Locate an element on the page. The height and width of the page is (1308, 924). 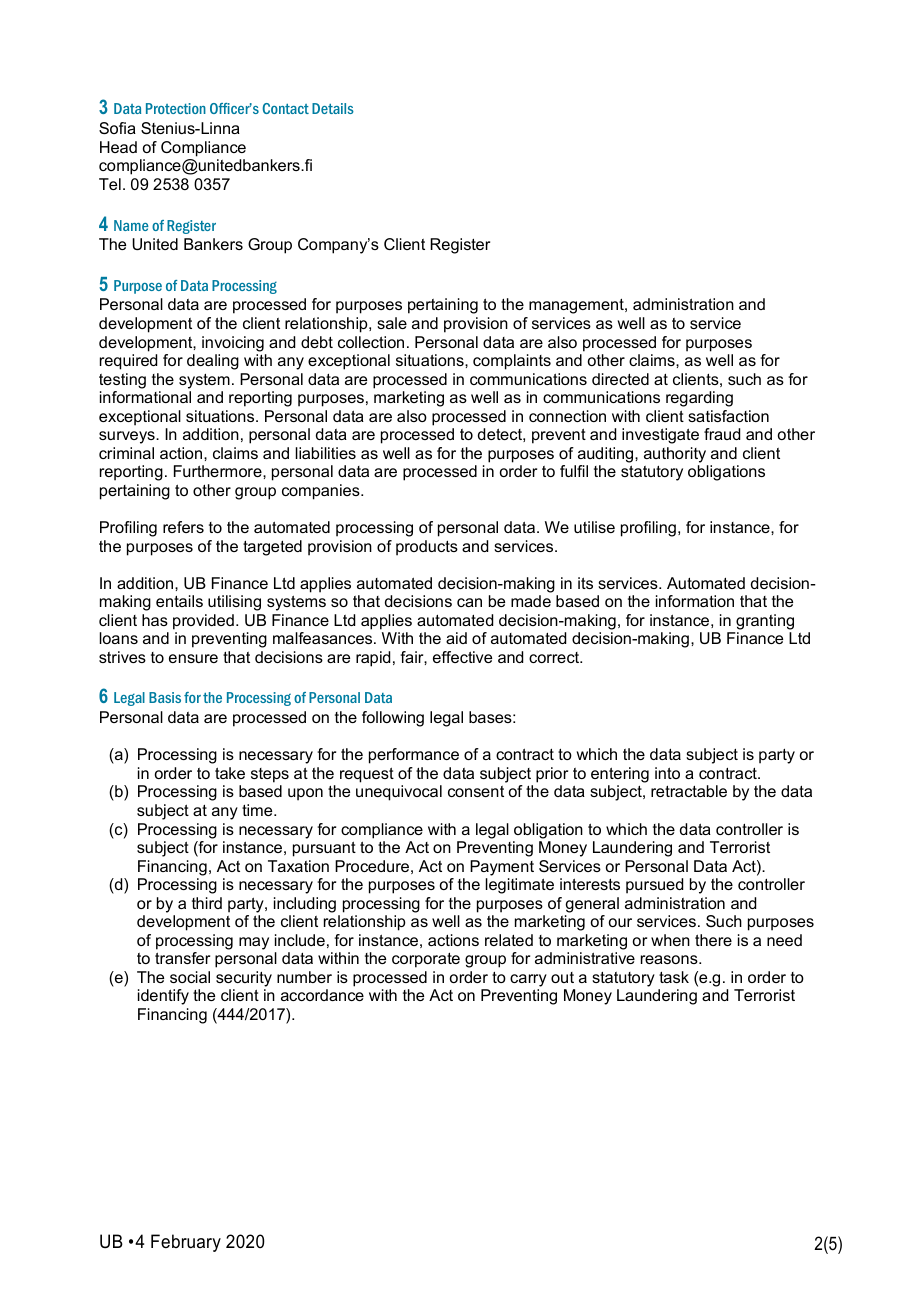
Protection is located at coordinates (176, 108).
